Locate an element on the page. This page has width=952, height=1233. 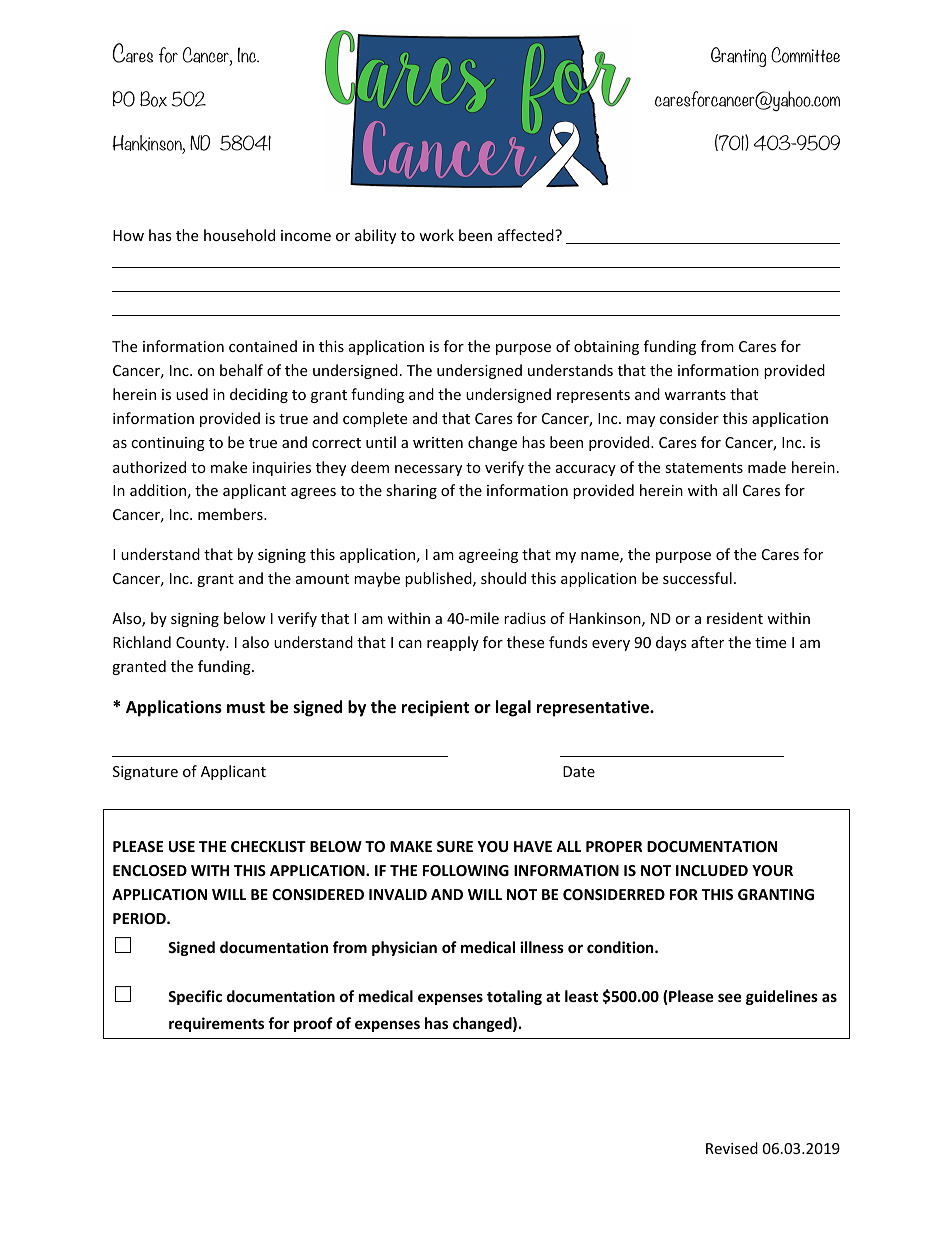
work is located at coordinates (436, 235).
